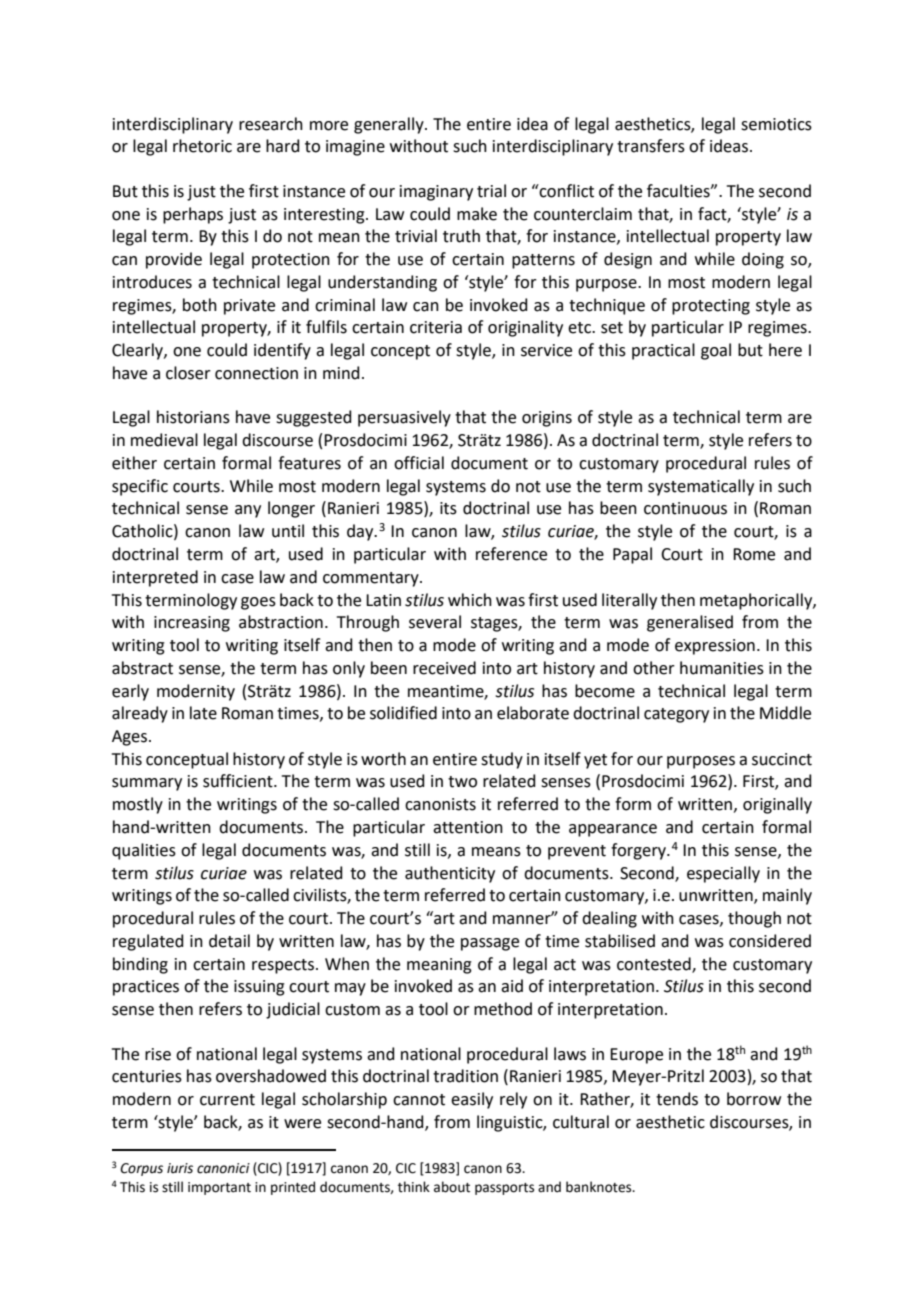 This document has height=1308, width=924. What do you see at coordinates (193, 417) in the document?
I see `historians` at bounding box center [193, 417].
